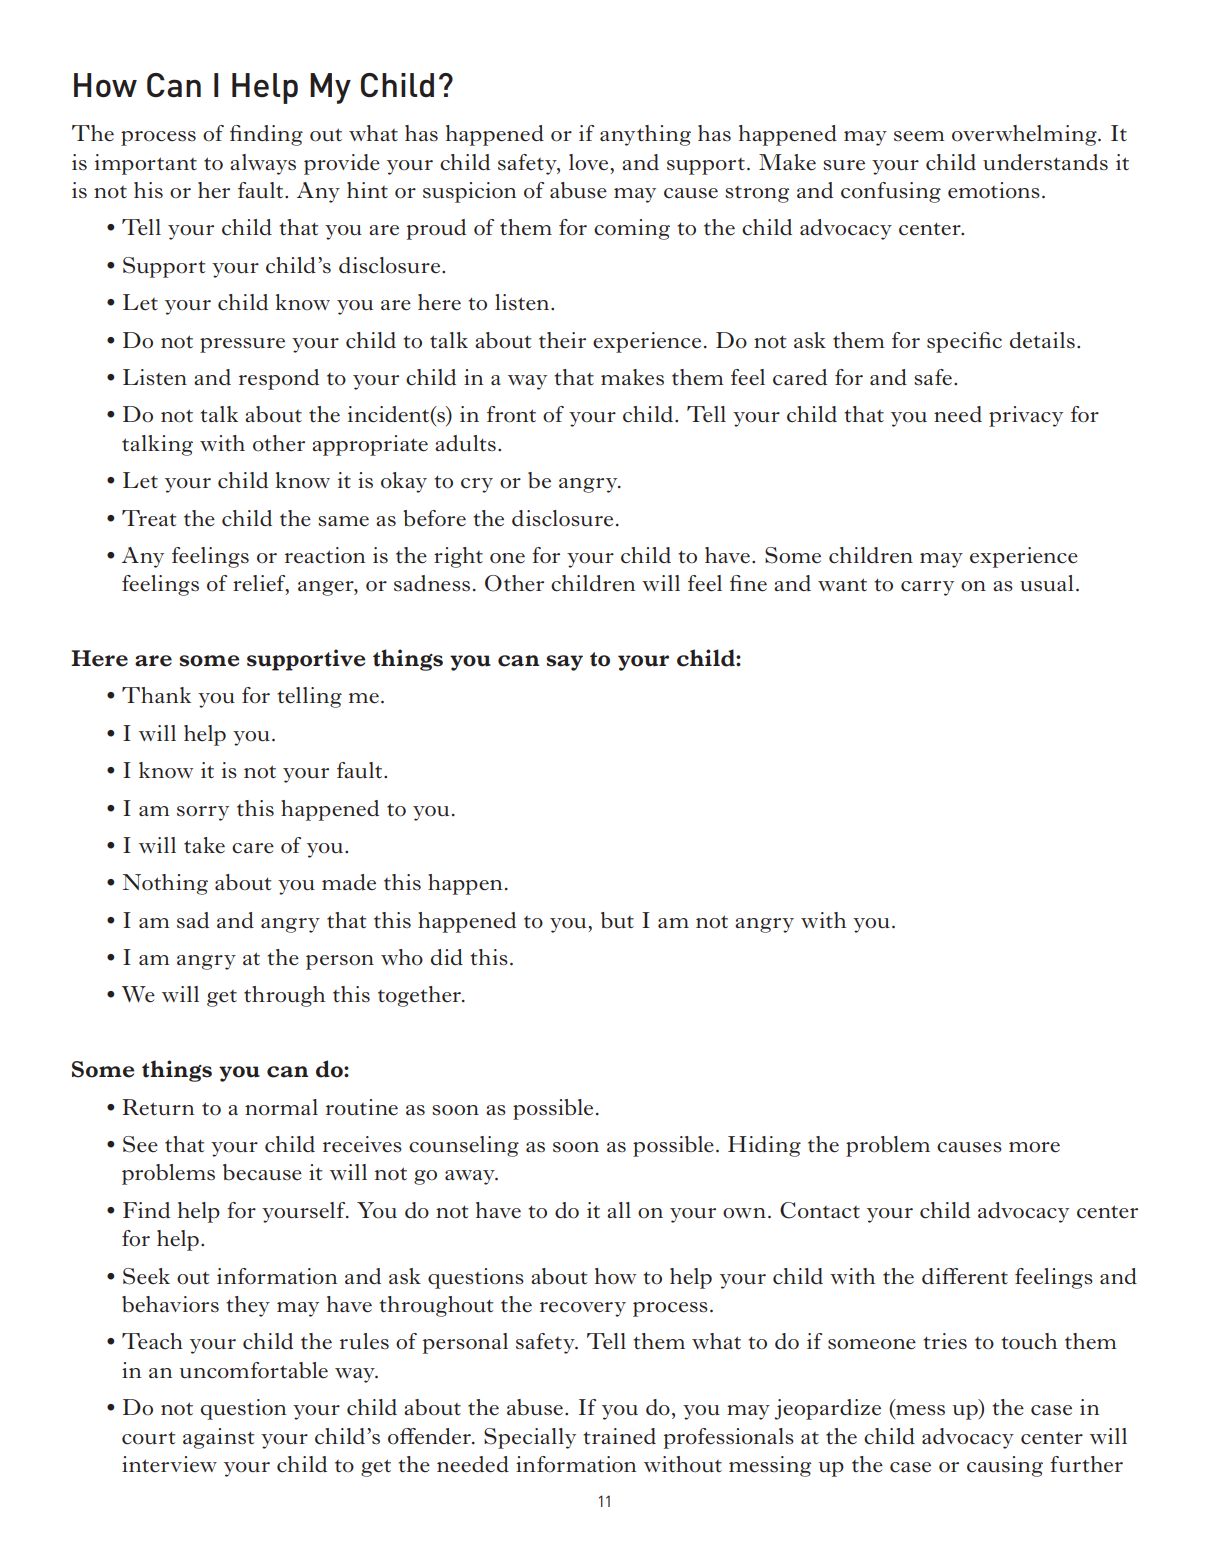  What do you see at coordinates (263, 164) in the screenshot?
I see `always` at bounding box center [263, 164].
